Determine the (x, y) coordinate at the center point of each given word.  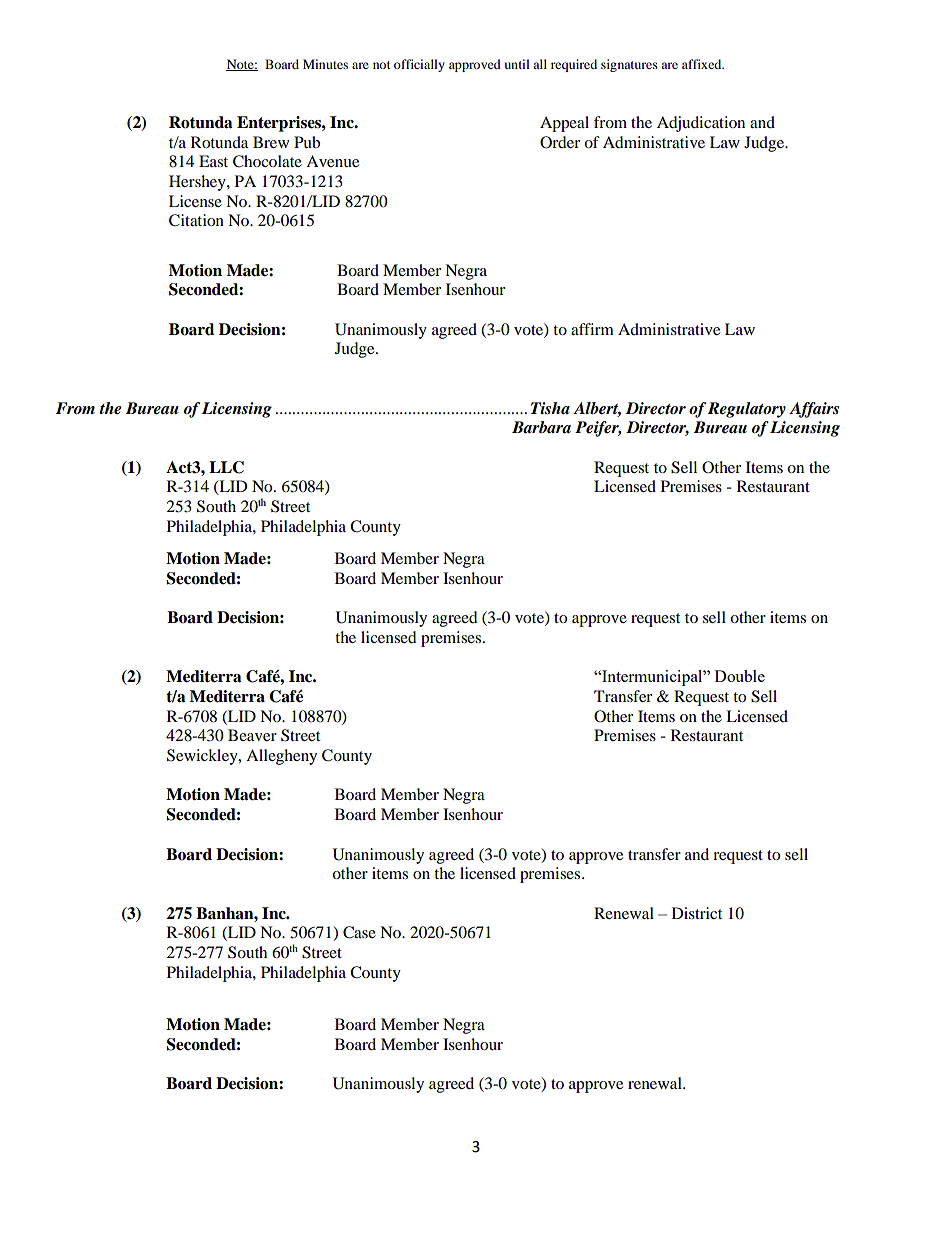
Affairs (814, 410)
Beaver (252, 735)
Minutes (325, 64)
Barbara (541, 427)
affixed (703, 64)
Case (359, 932)
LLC (226, 467)
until (517, 64)
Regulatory (747, 410)
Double (740, 676)
